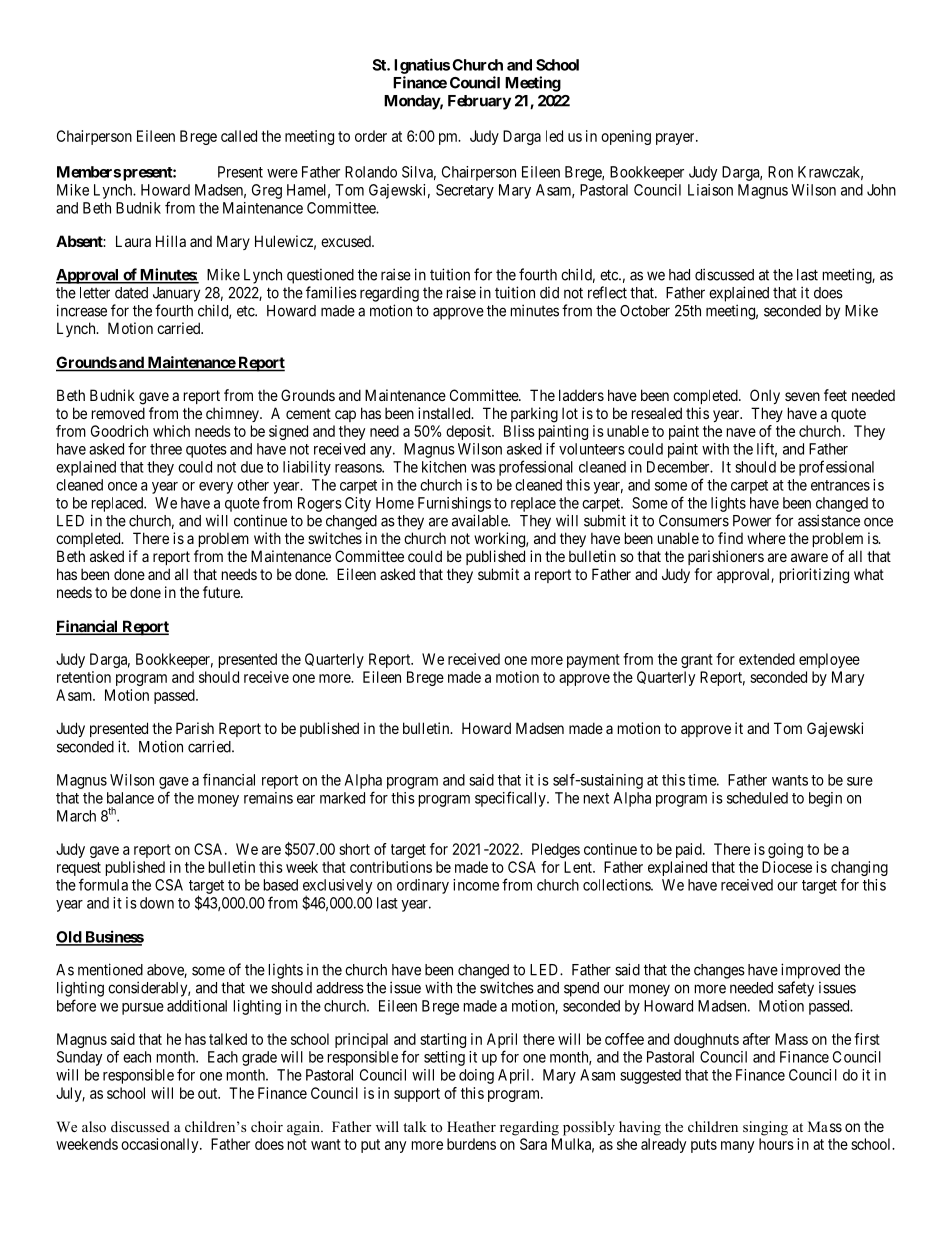 The height and width of the screenshot is (1233, 952). What do you see at coordinates (239, 136) in the screenshot?
I see `called` at bounding box center [239, 136].
